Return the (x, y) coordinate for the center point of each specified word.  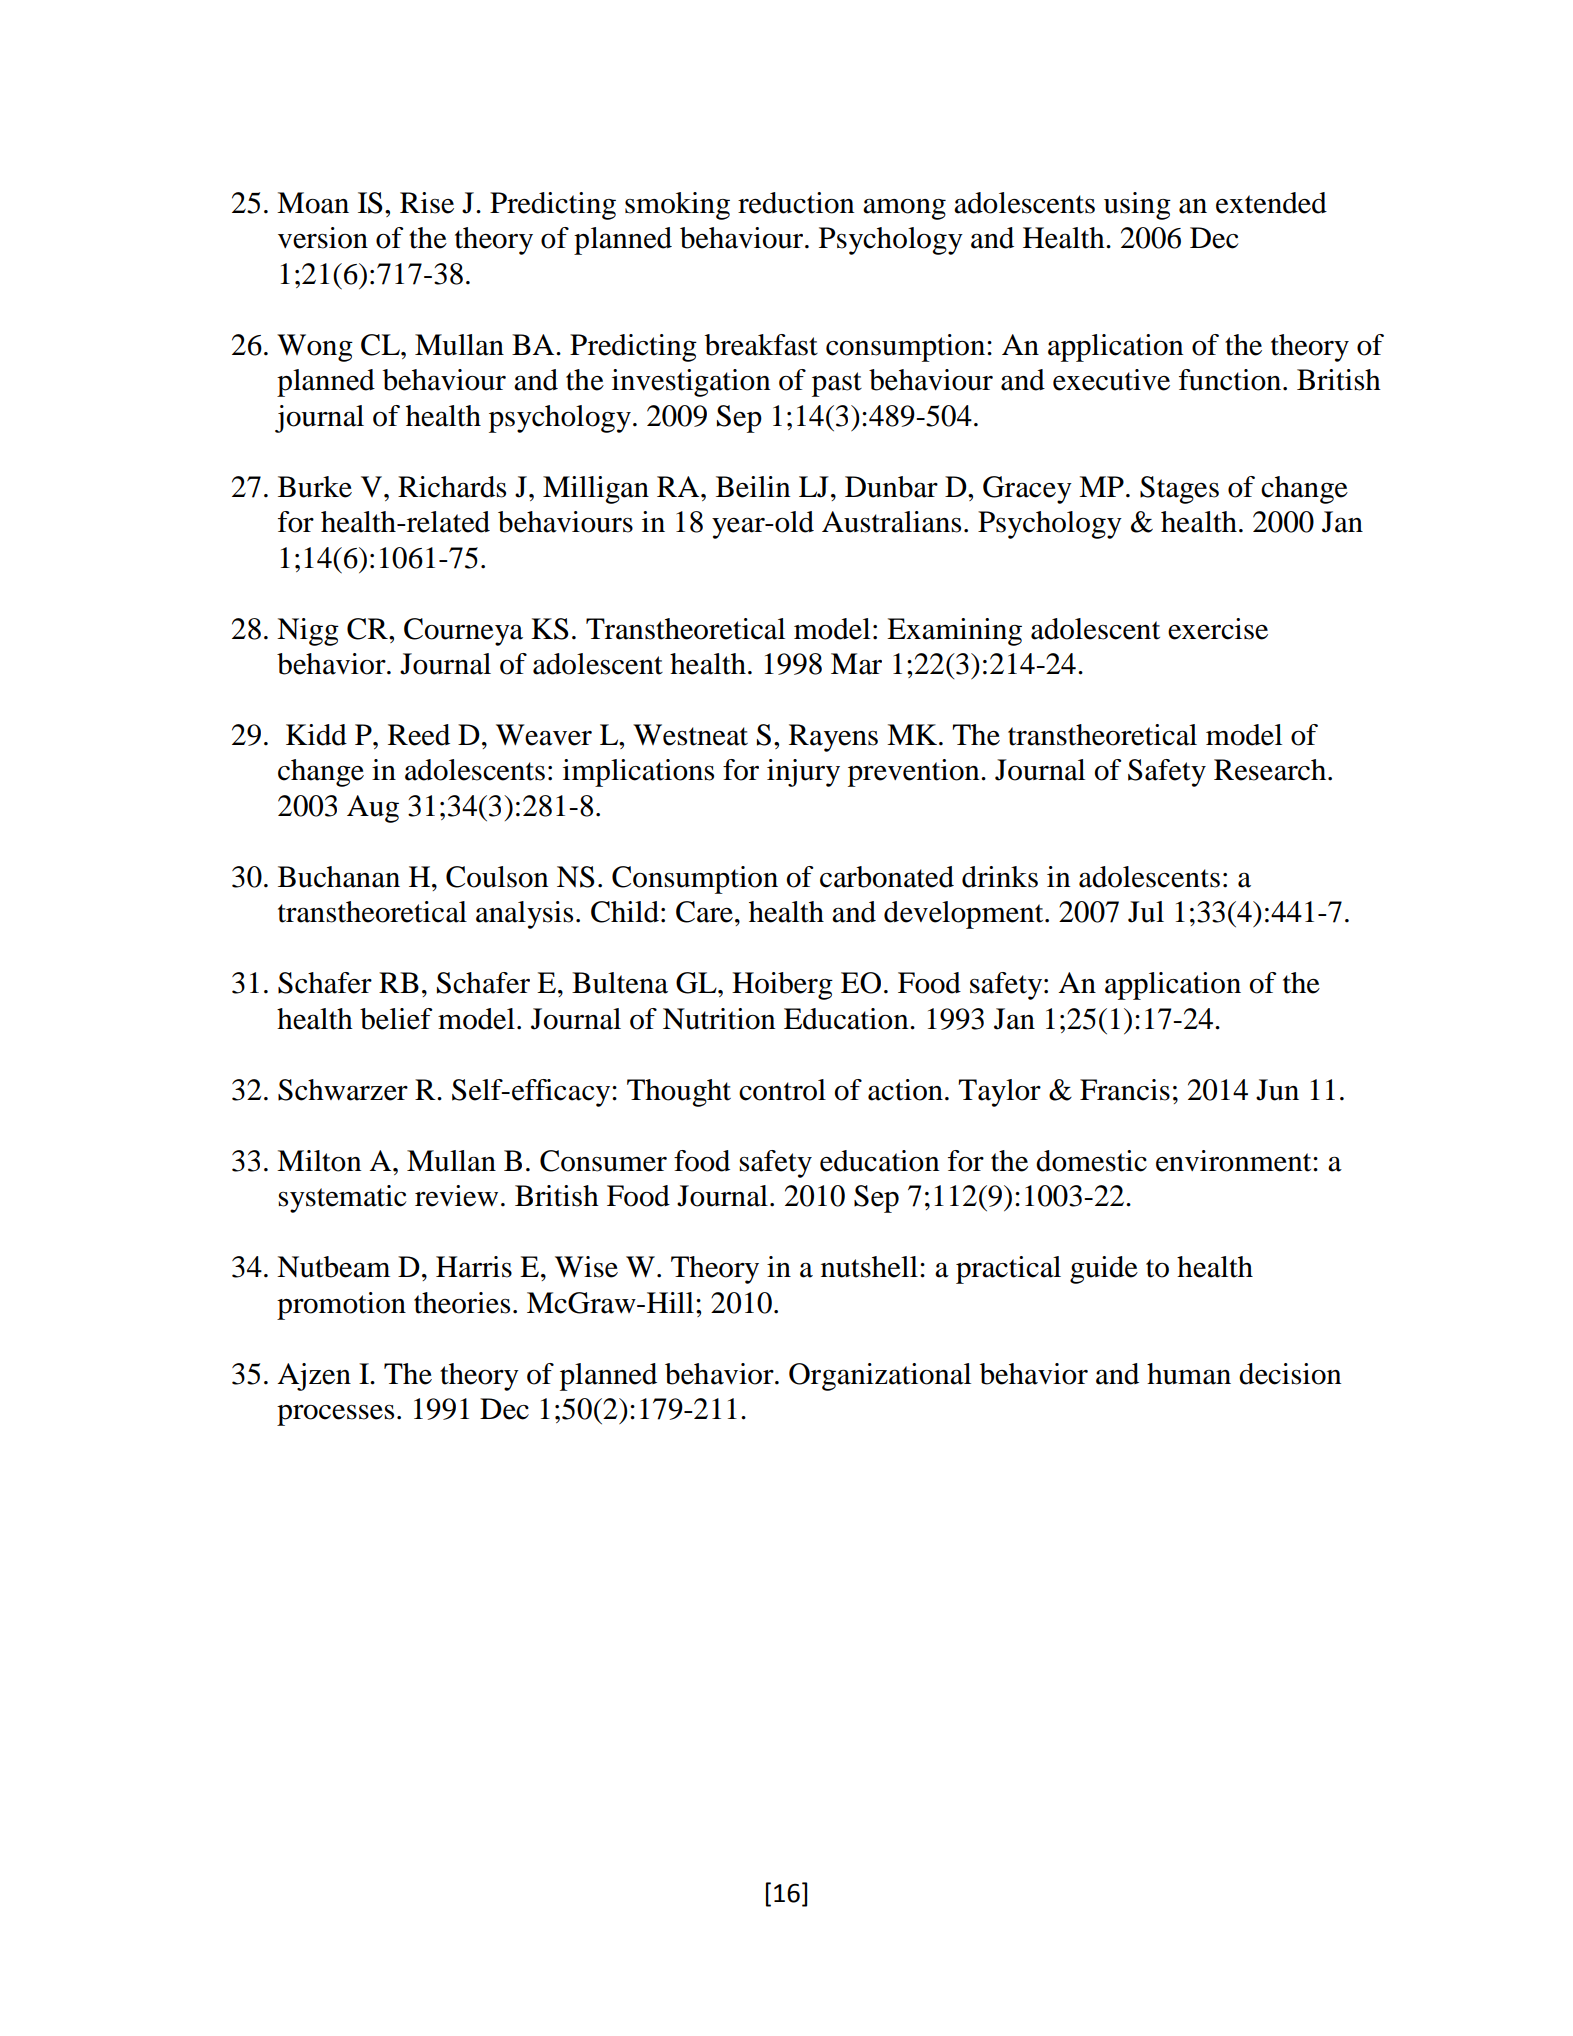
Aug (373, 809)
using (1137, 206)
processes (335, 1415)
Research (1271, 770)
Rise (427, 203)
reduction (796, 203)
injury (803, 773)
